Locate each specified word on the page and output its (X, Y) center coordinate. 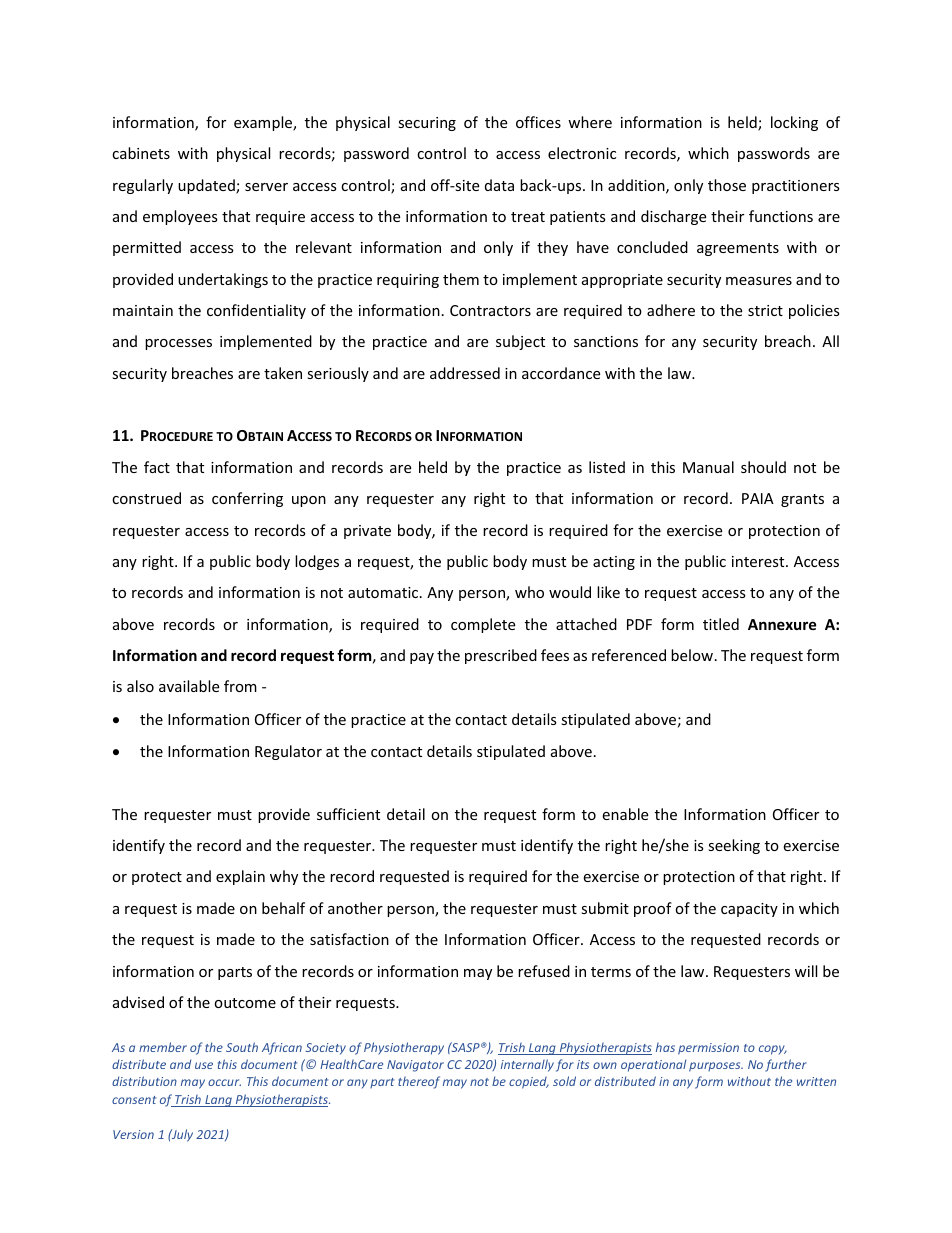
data (499, 185)
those (727, 185)
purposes (716, 1067)
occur (224, 1082)
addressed (465, 373)
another (355, 908)
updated (207, 186)
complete (483, 625)
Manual (708, 467)
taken (283, 373)
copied (529, 1083)
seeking (734, 846)
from (240, 686)
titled (721, 624)
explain (240, 877)
